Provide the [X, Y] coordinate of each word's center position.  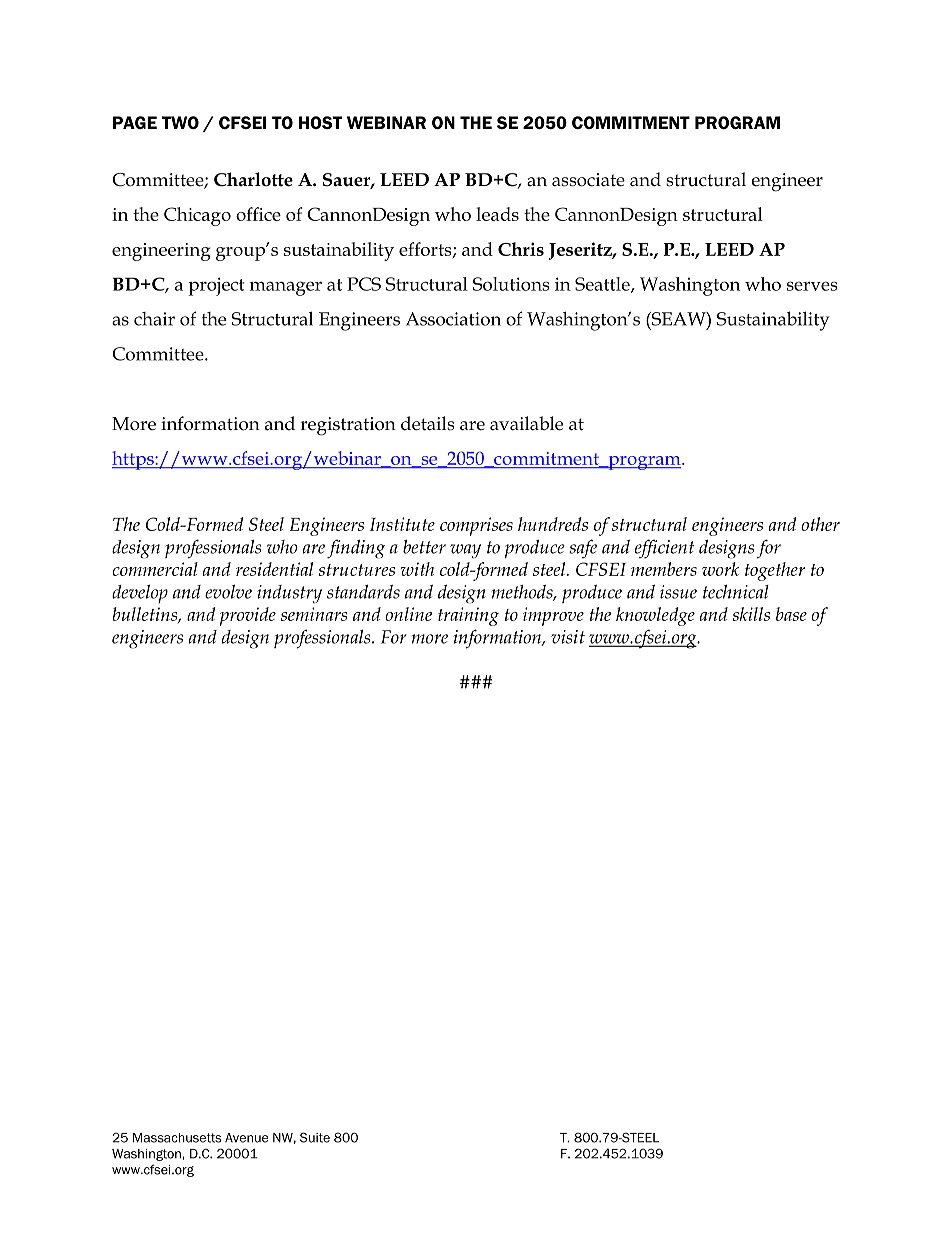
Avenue [246, 1138]
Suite [315, 1137]
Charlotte [253, 179]
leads [497, 214]
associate [588, 180]
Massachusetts [177, 1138]
